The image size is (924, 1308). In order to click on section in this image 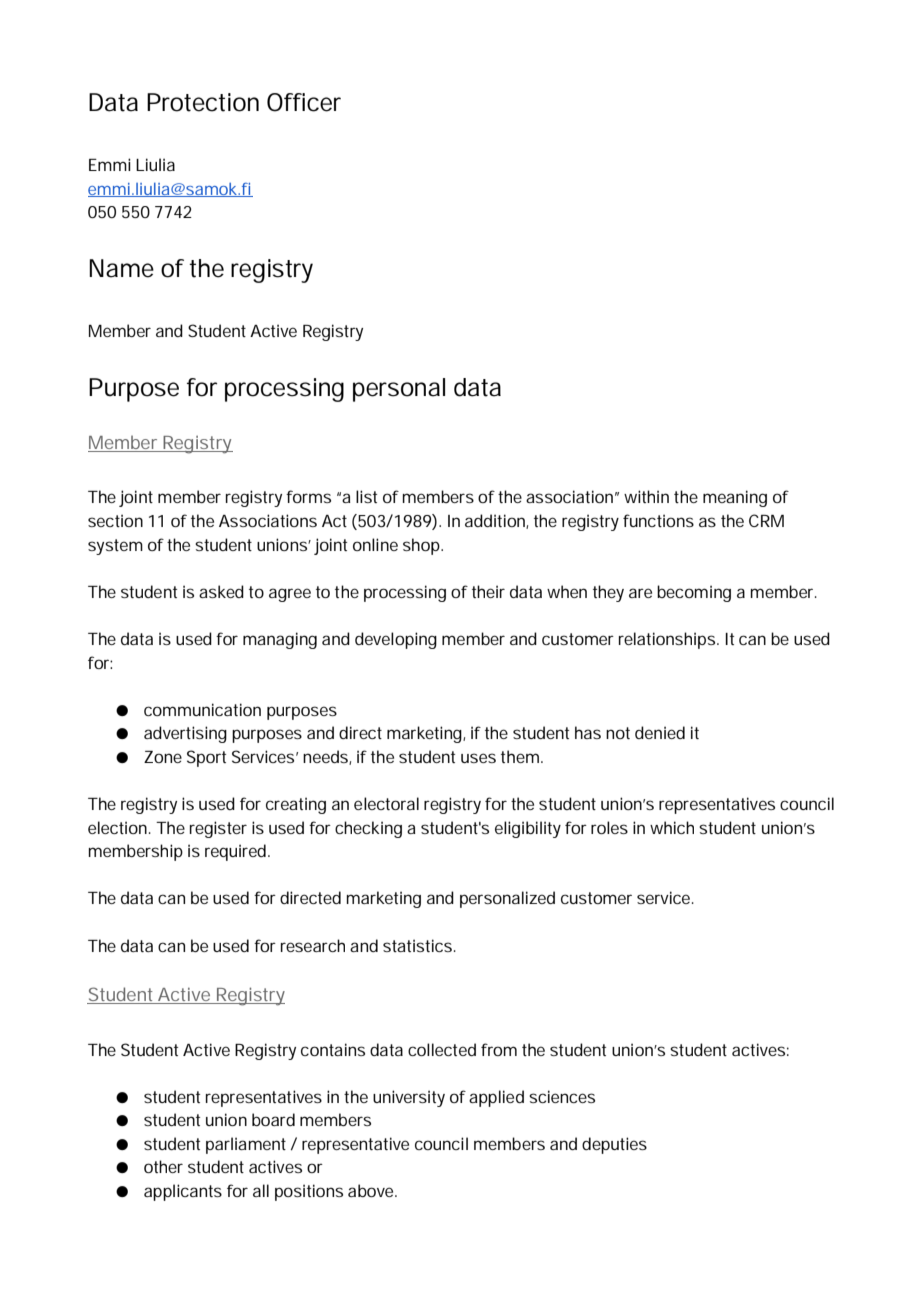, I will do `click(115, 520)`.
